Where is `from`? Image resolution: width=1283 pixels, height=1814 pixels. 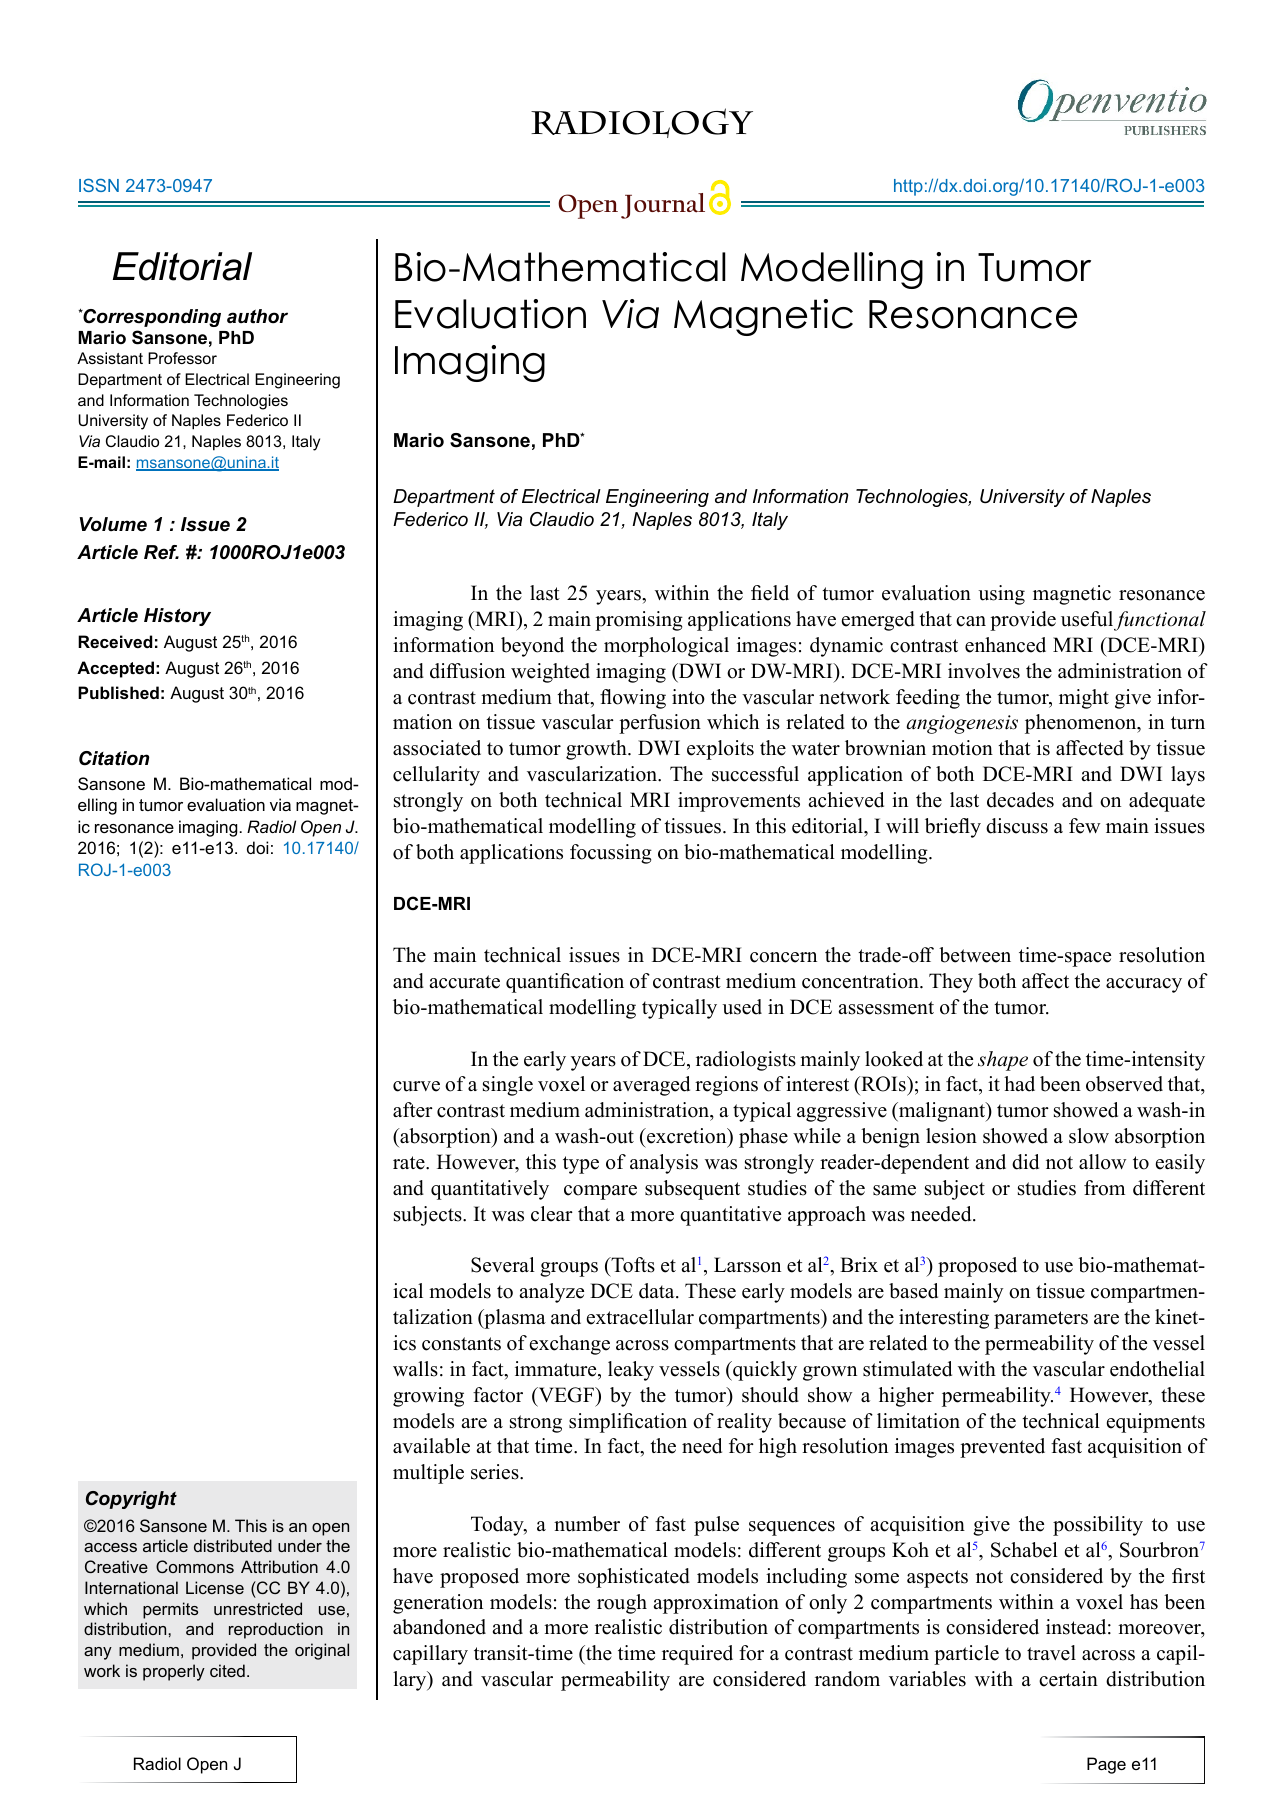
from is located at coordinates (1104, 1188).
